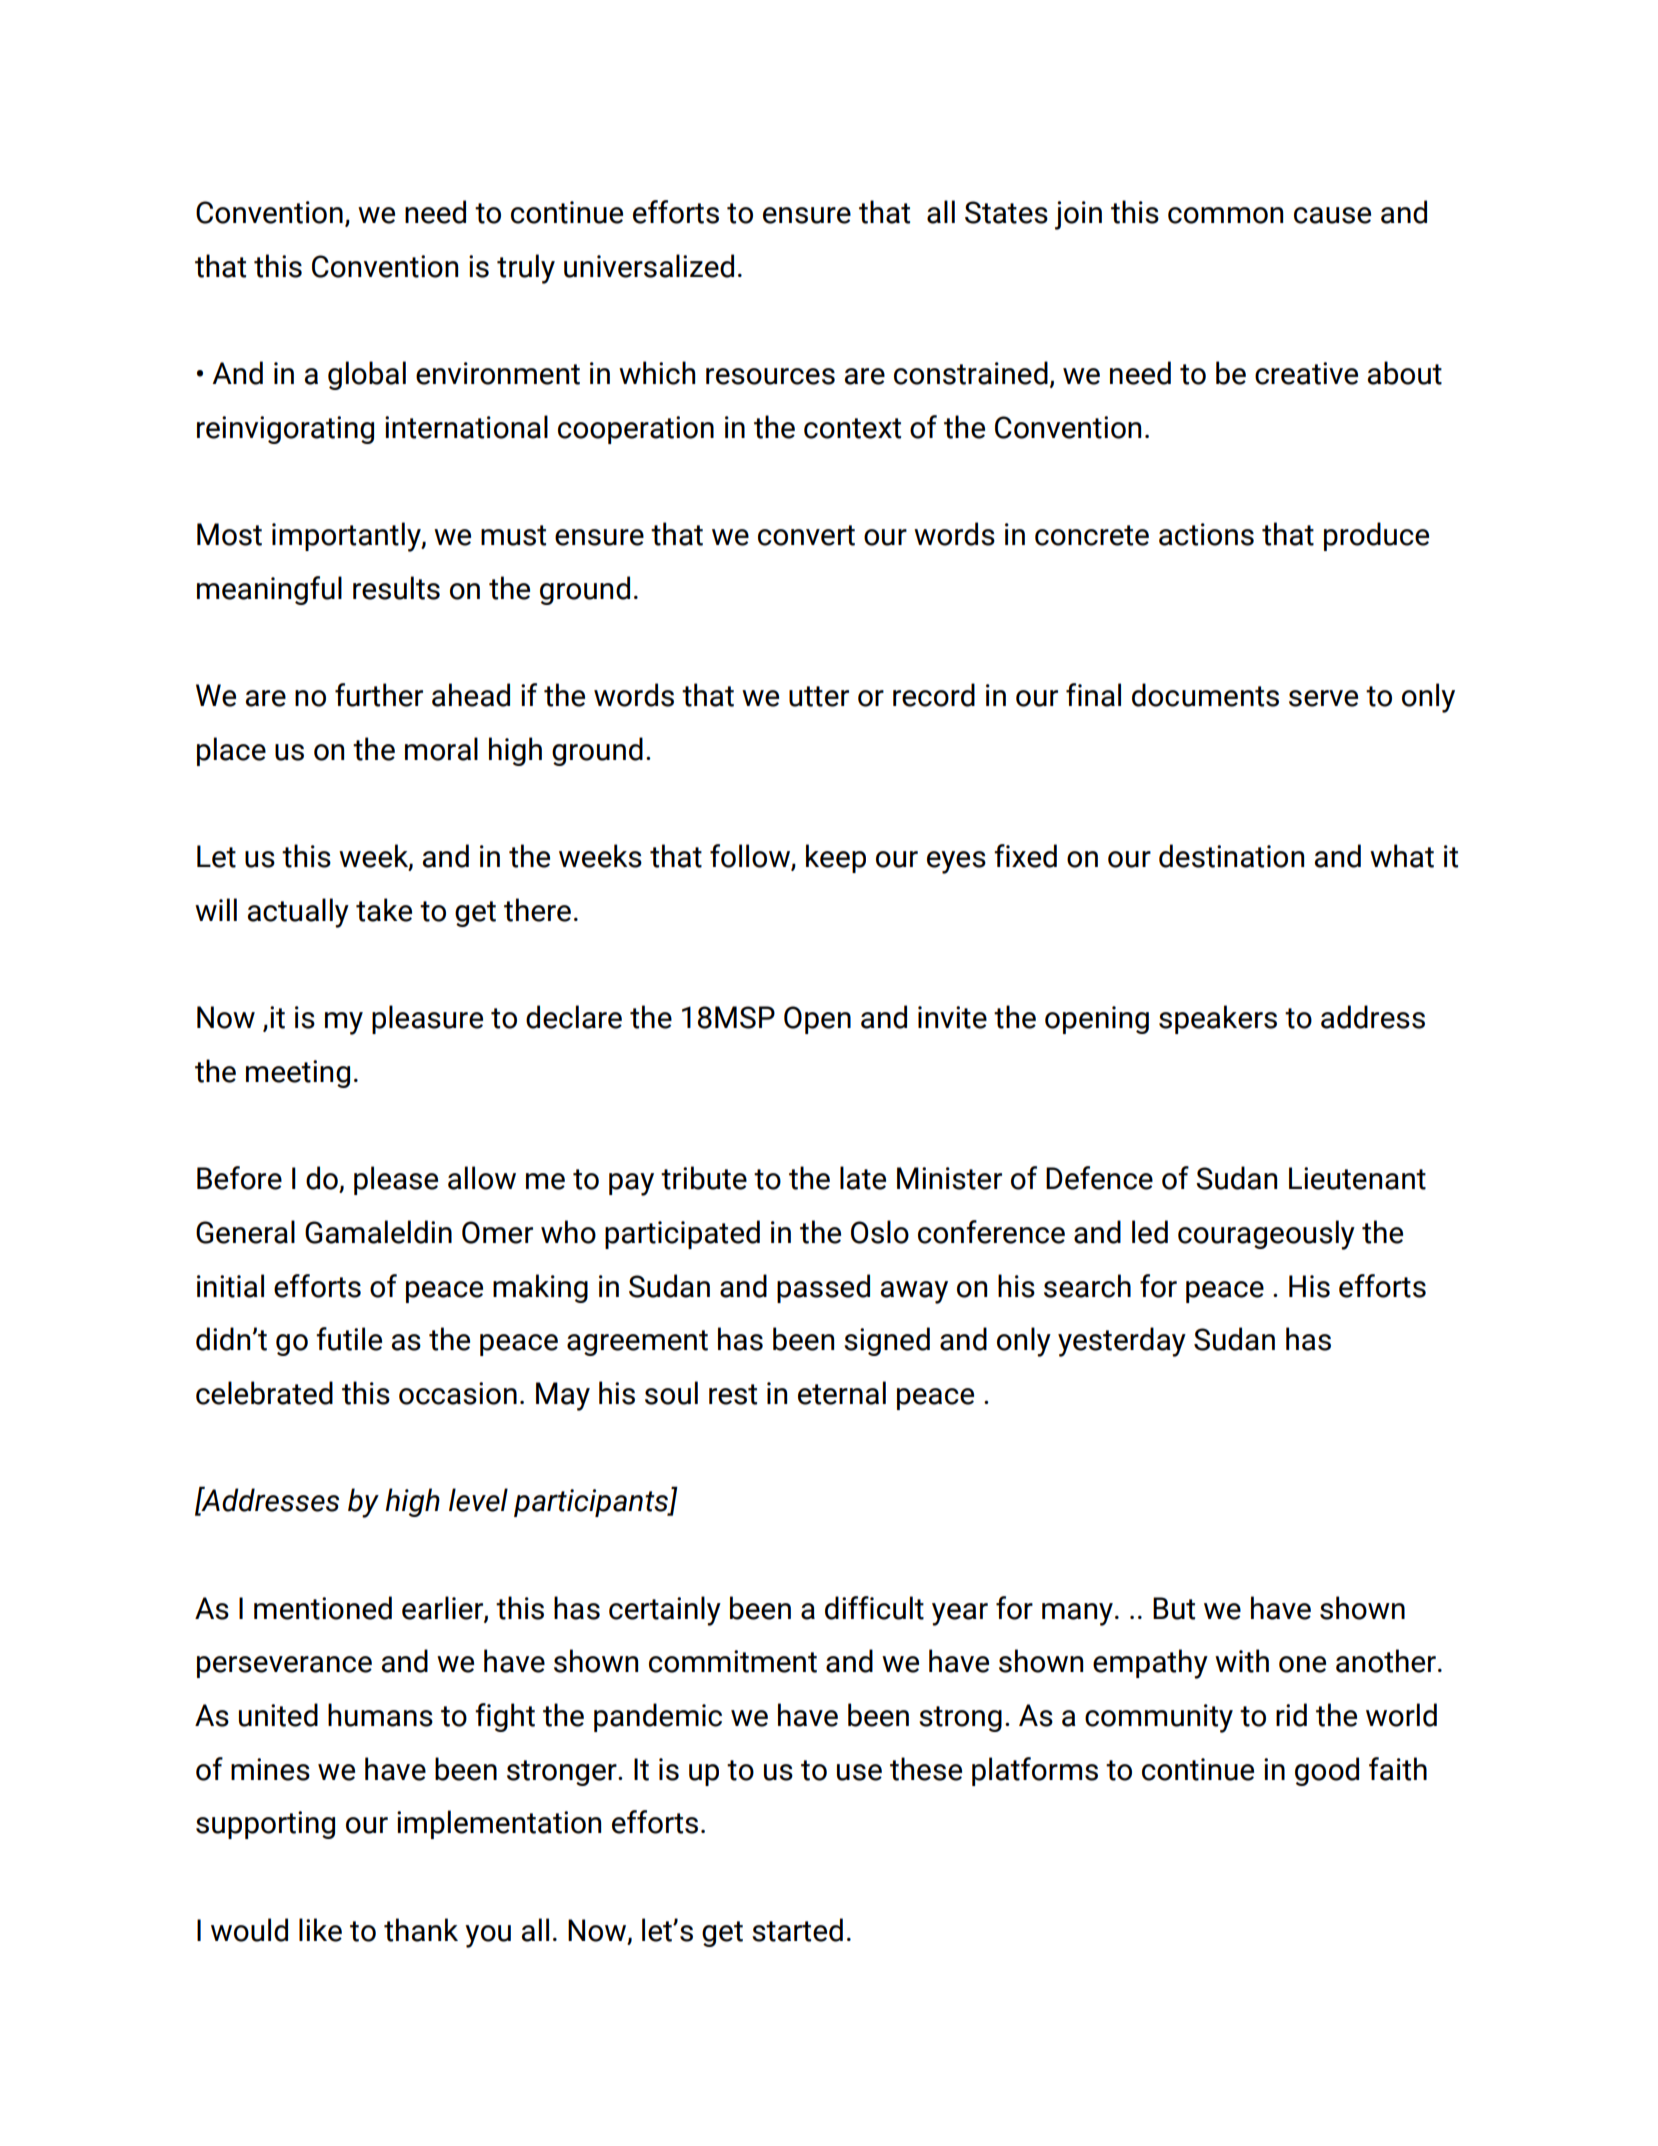 This screenshot has width=1658, height=2146. Describe the element at coordinates (298, 1074) in the screenshot. I see `meeting` at that location.
